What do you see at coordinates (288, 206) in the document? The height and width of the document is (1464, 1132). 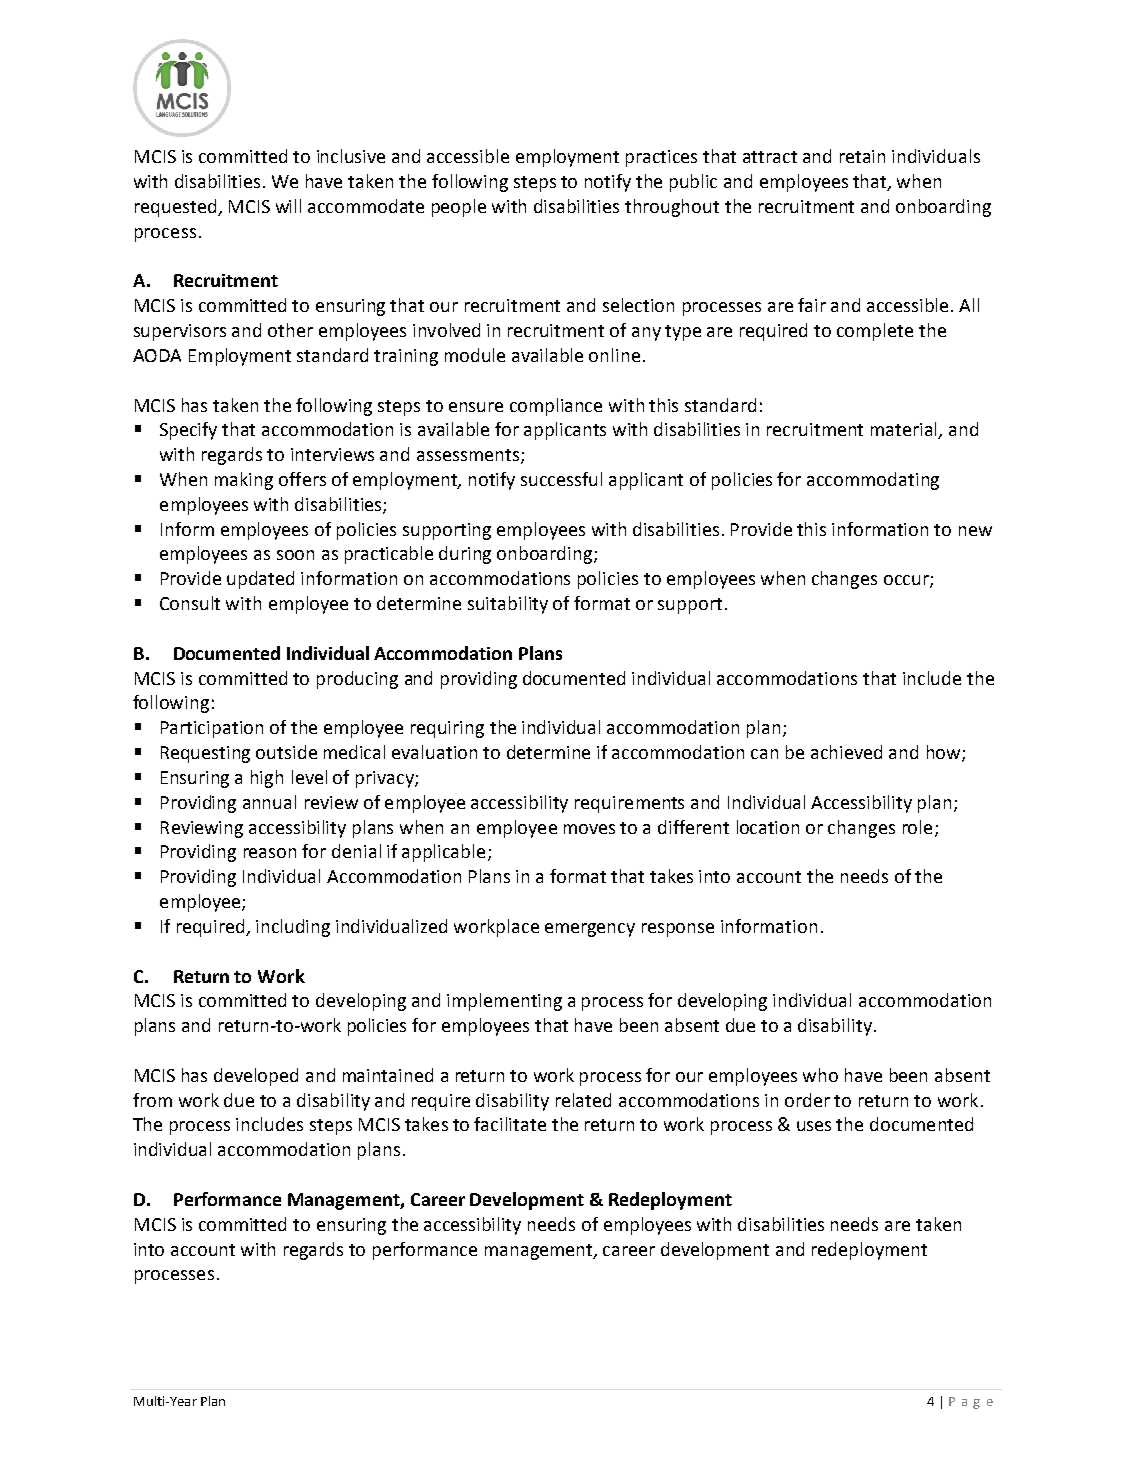 I see `will` at bounding box center [288, 206].
